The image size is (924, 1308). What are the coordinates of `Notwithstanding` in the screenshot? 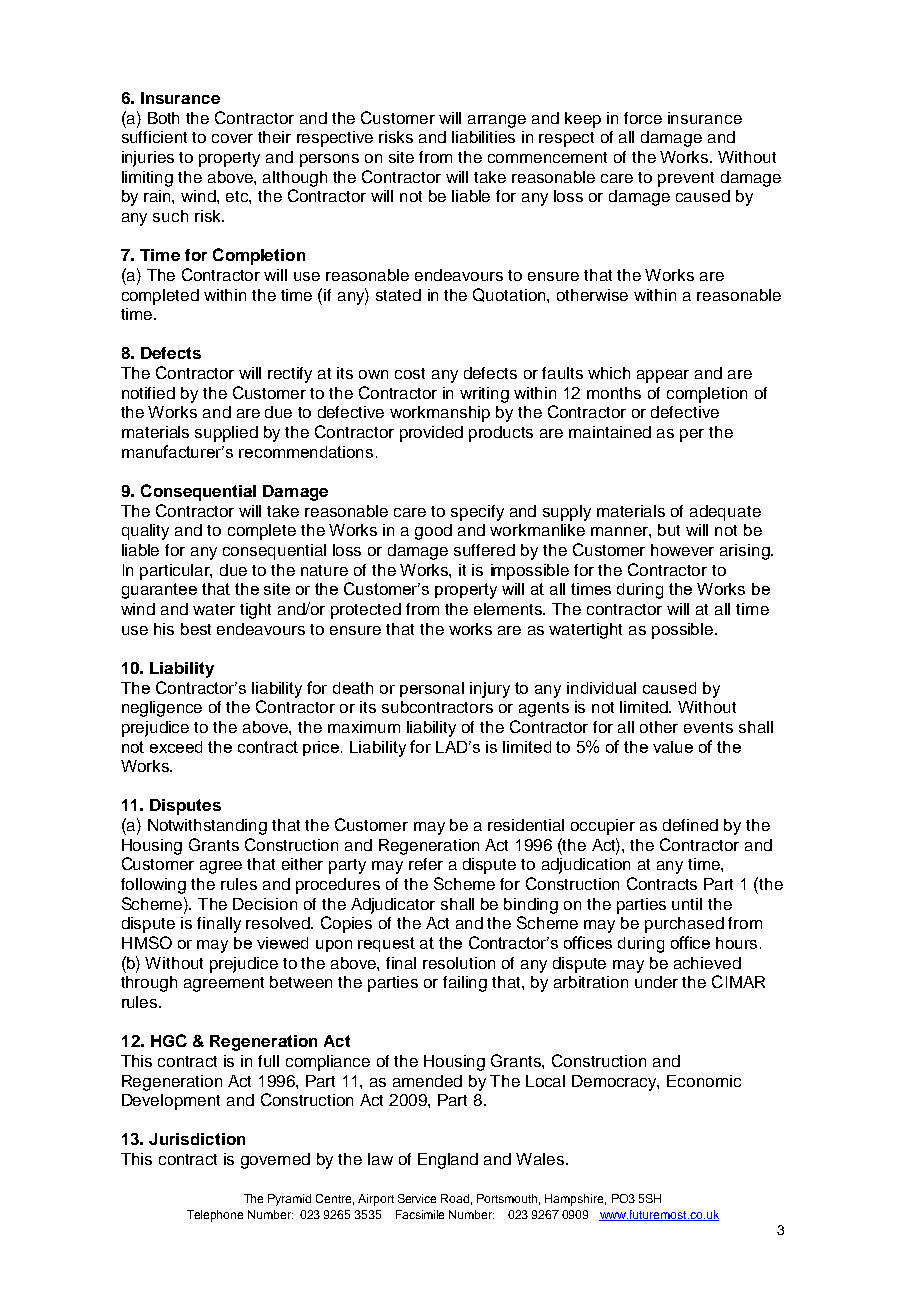 It's located at (207, 827).
